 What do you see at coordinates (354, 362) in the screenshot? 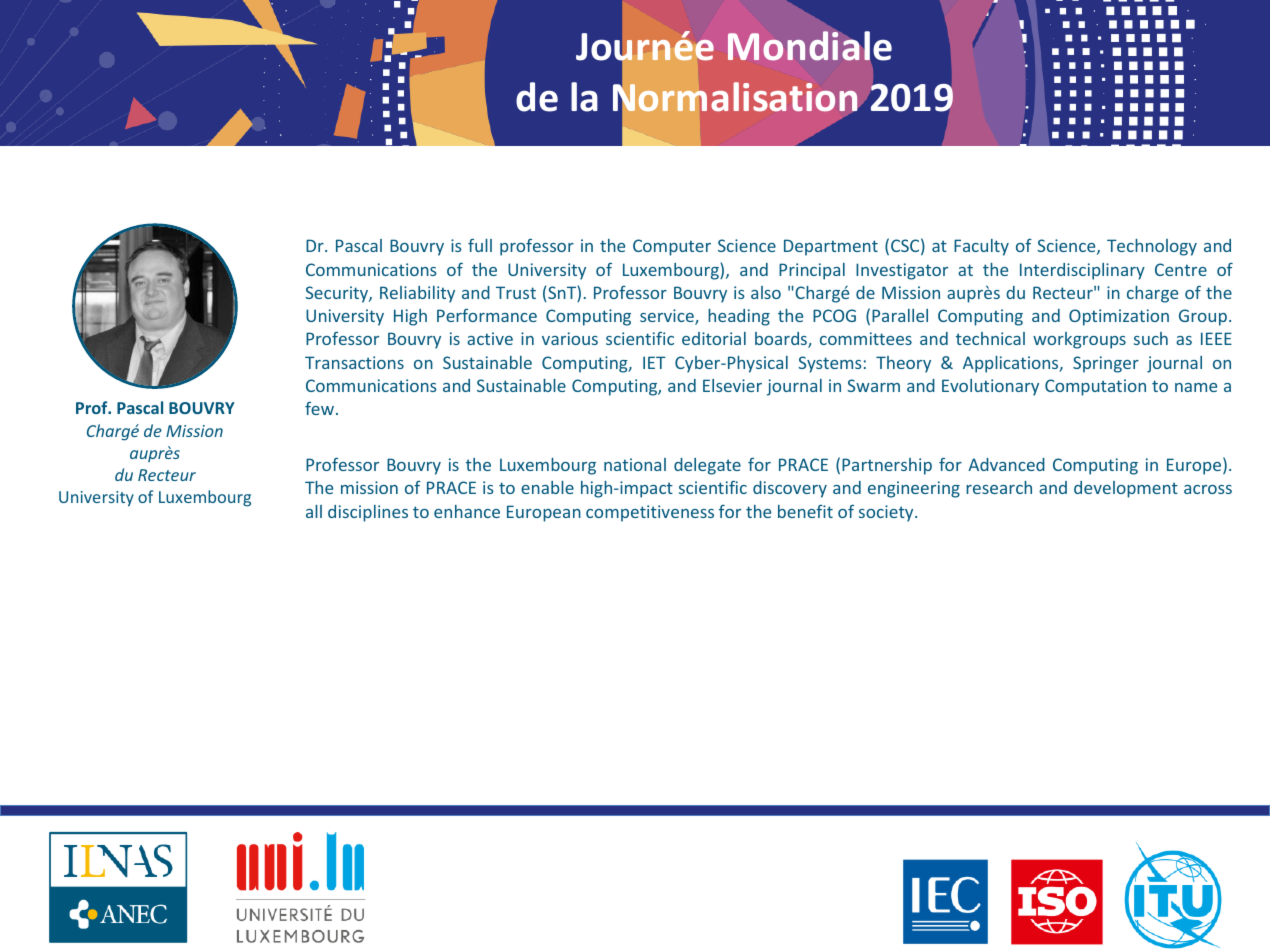
I see `Transactions` at bounding box center [354, 362].
